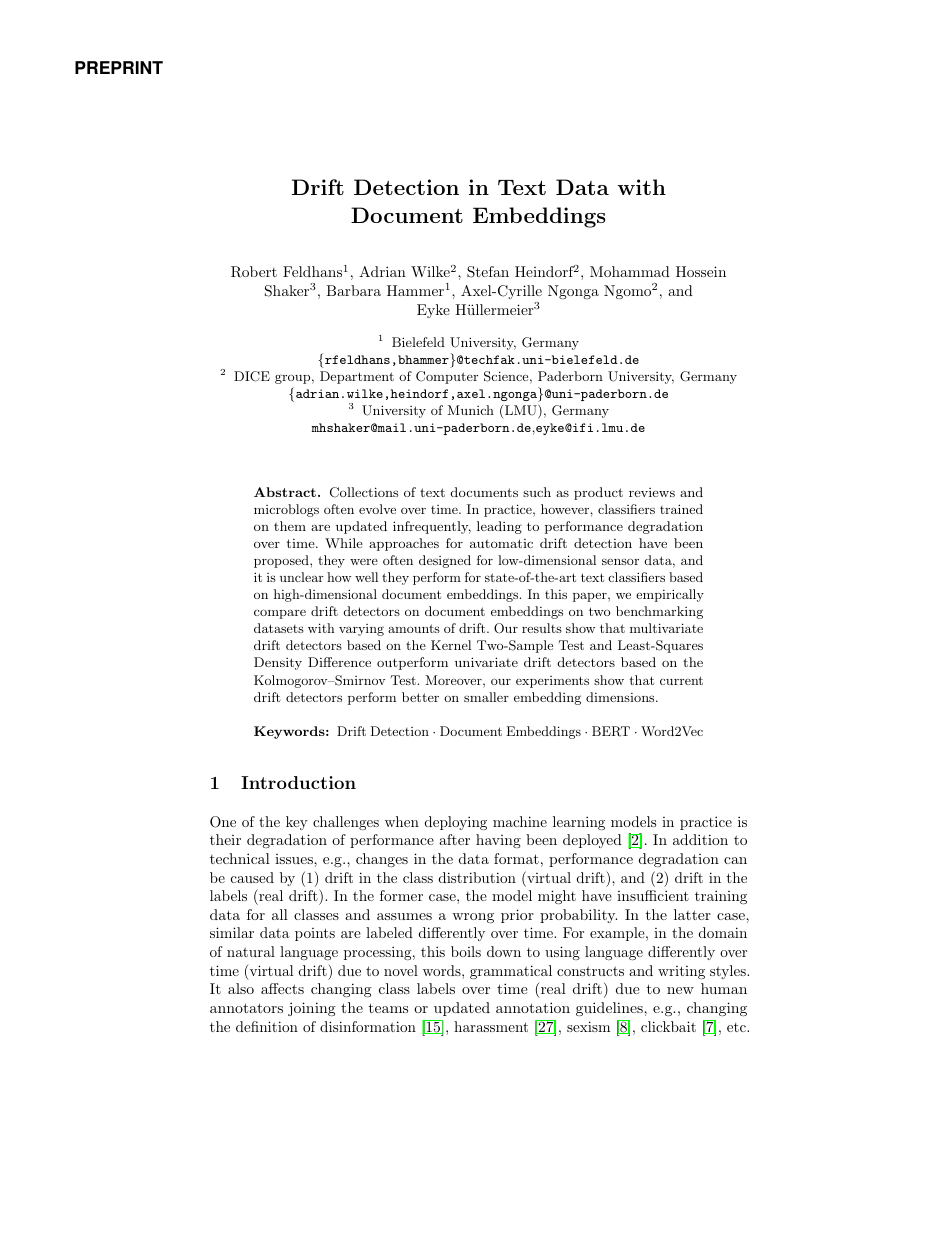  Describe the element at coordinates (241, 988) in the image. I see `also` at that location.
